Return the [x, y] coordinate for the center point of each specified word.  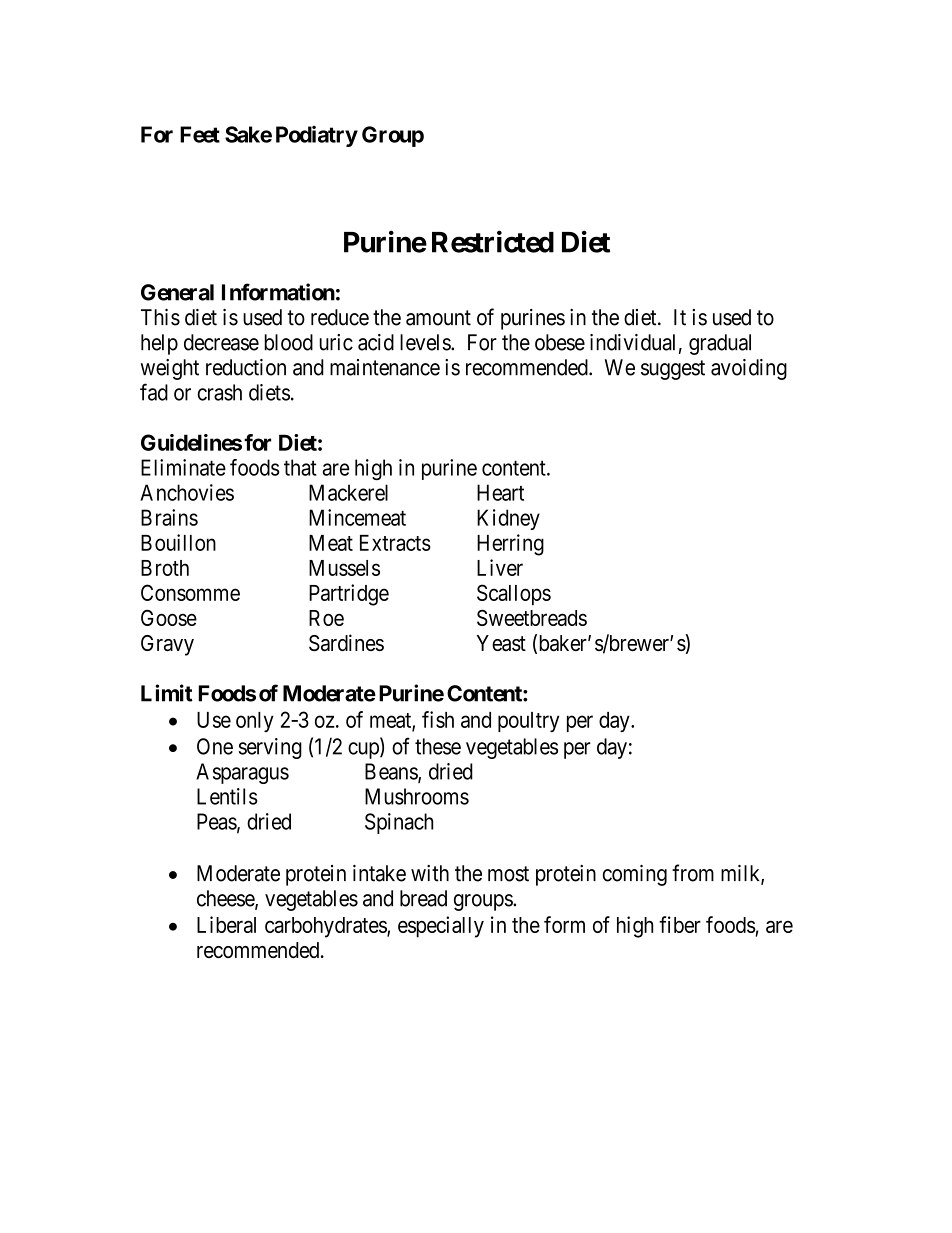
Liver [500, 567]
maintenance [385, 367]
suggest [673, 370]
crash [219, 392]
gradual [720, 344]
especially [441, 927]
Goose [169, 617]
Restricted [493, 241]
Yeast [501, 643]
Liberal [226, 924]
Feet [200, 134]
